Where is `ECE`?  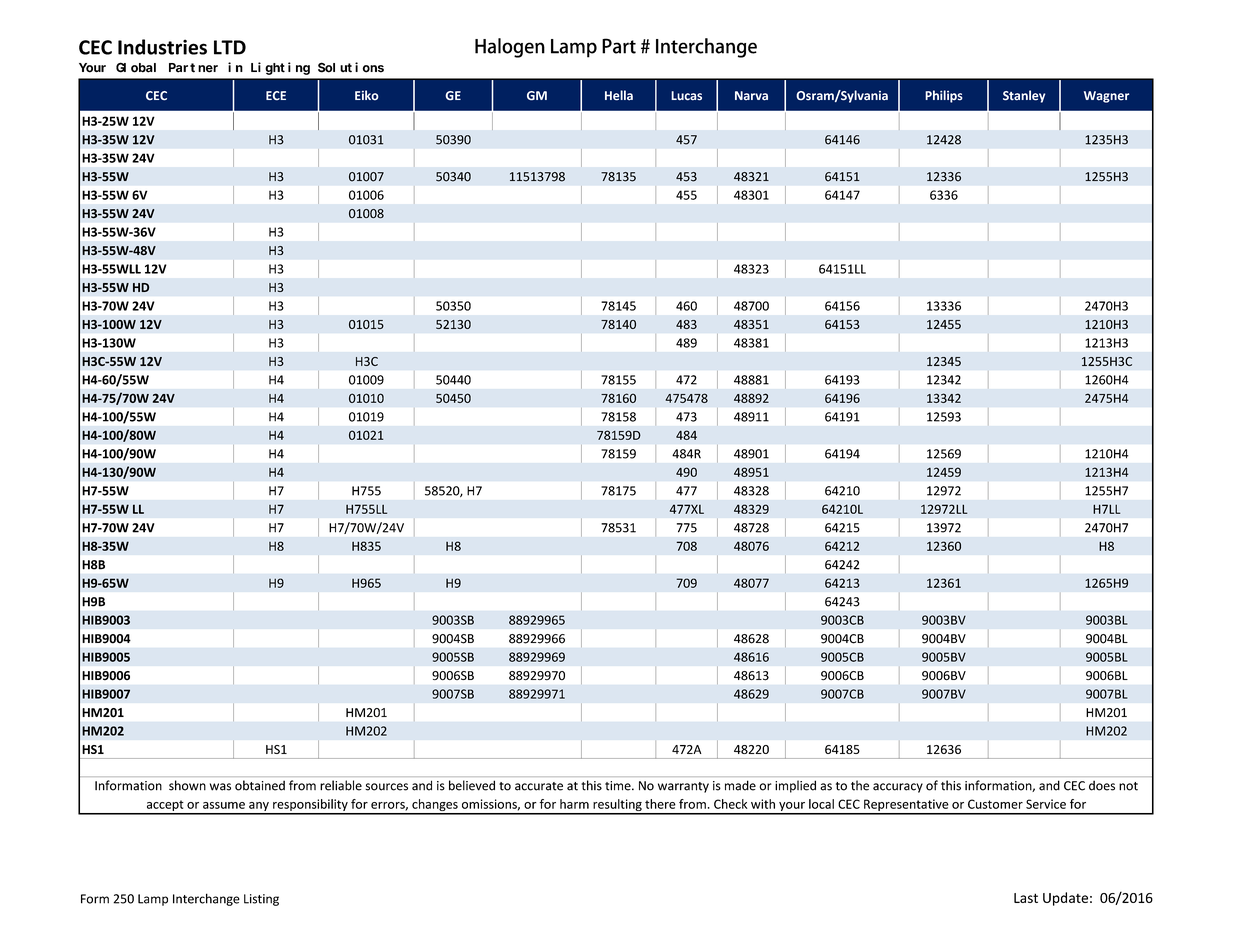
ECE is located at coordinates (276, 96).
